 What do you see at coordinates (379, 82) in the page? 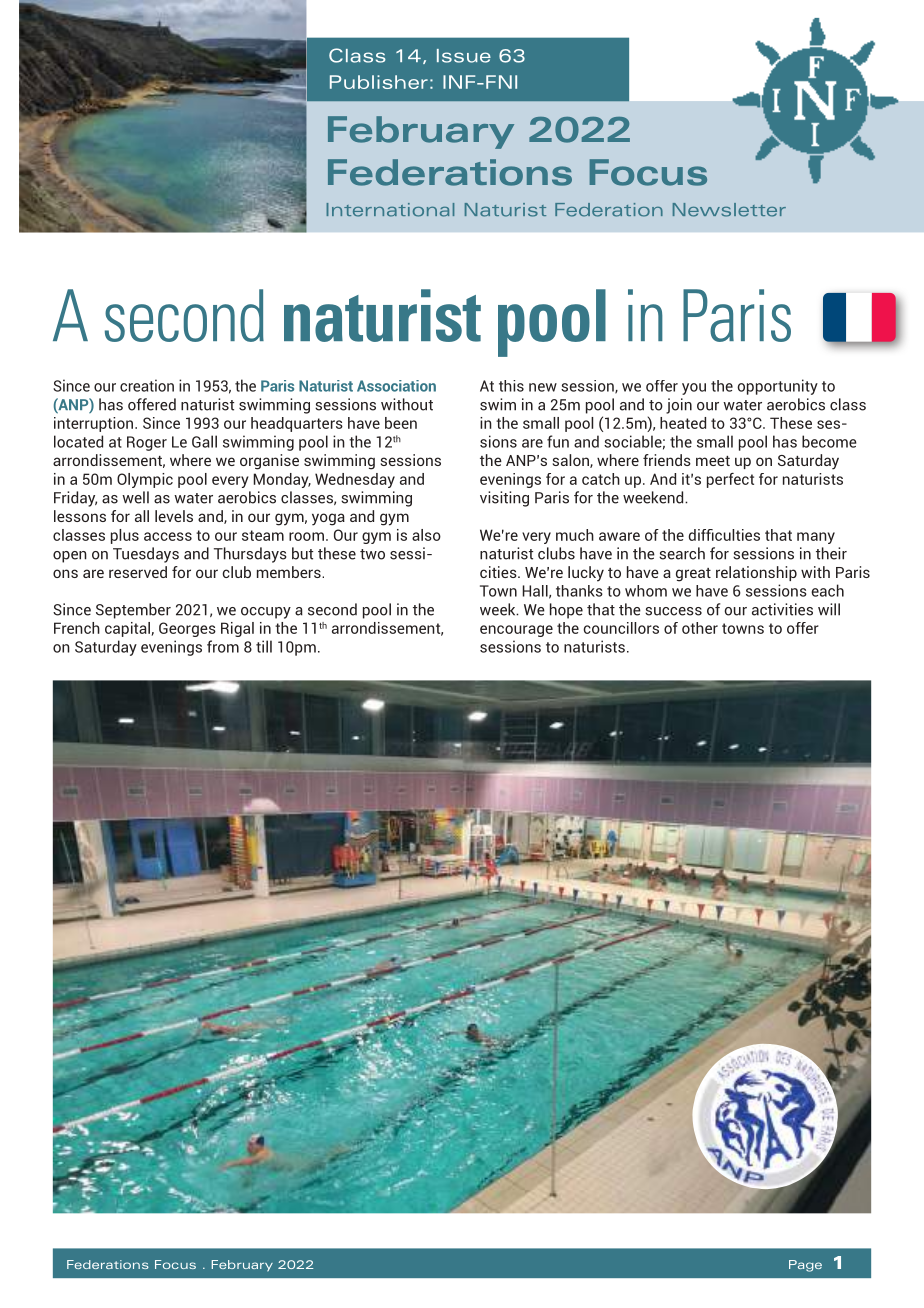
I see `Publisher` at bounding box center [379, 82].
